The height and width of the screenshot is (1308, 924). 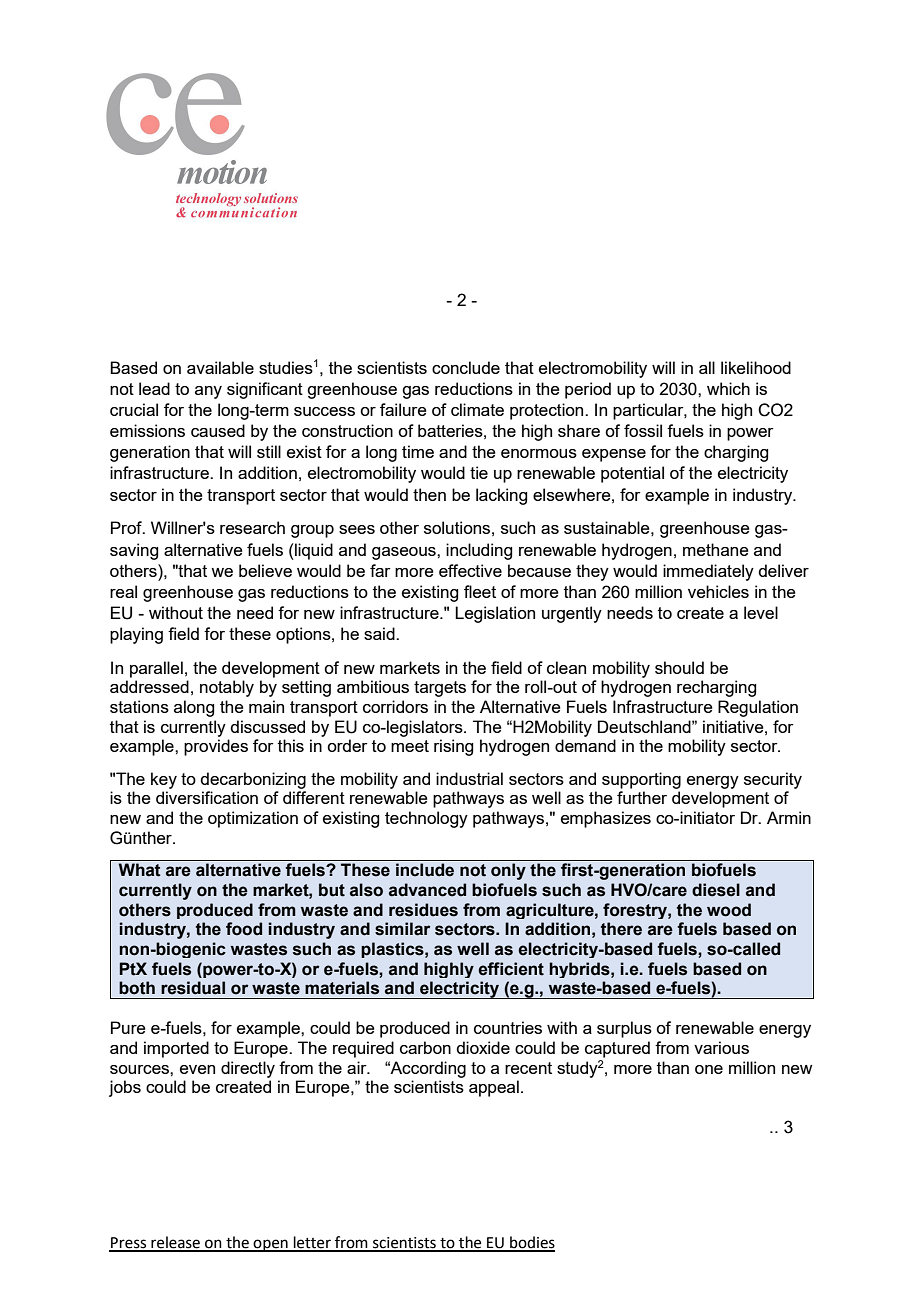 I want to click on which, so click(x=728, y=388).
